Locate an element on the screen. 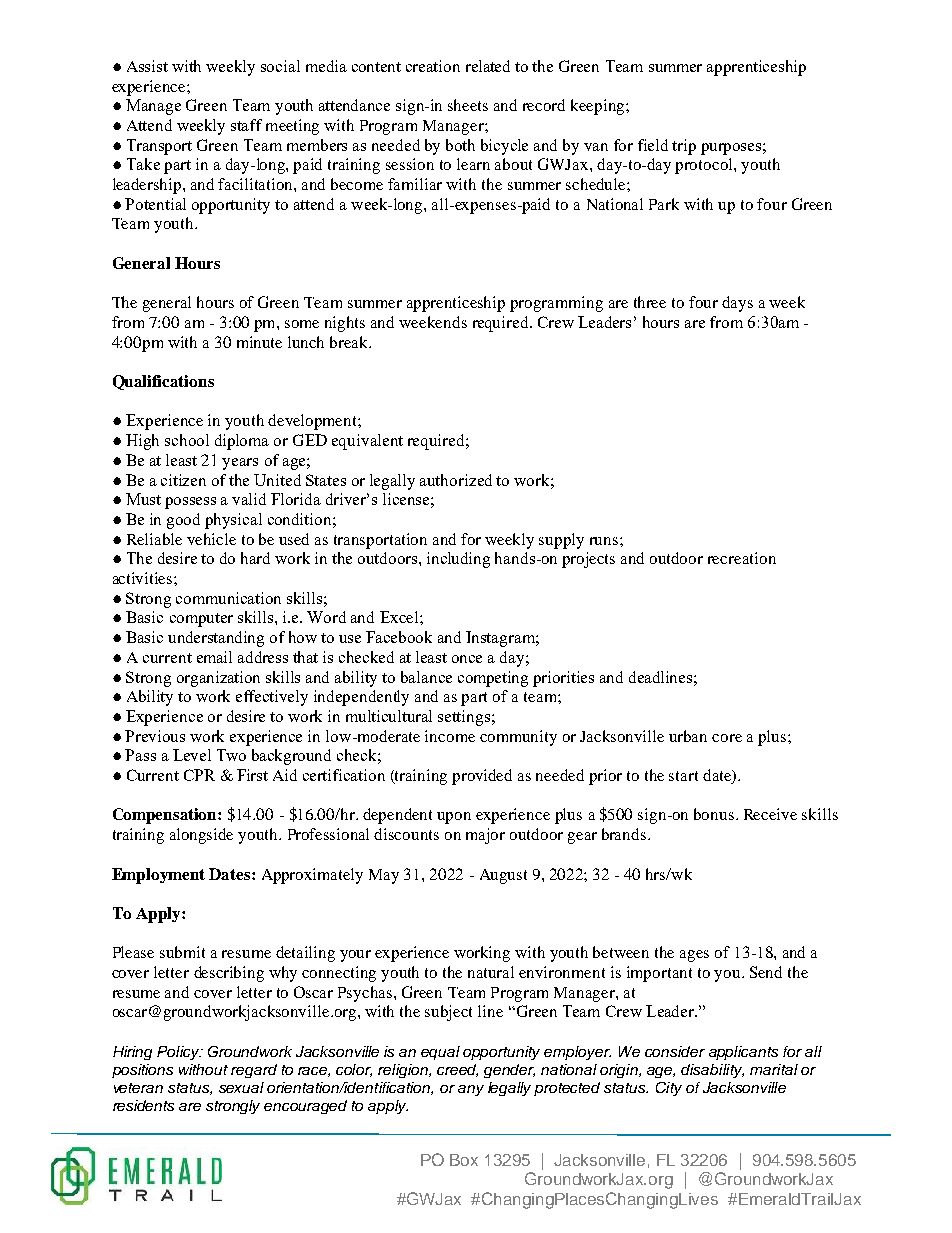  projects is located at coordinates (588, 560).
